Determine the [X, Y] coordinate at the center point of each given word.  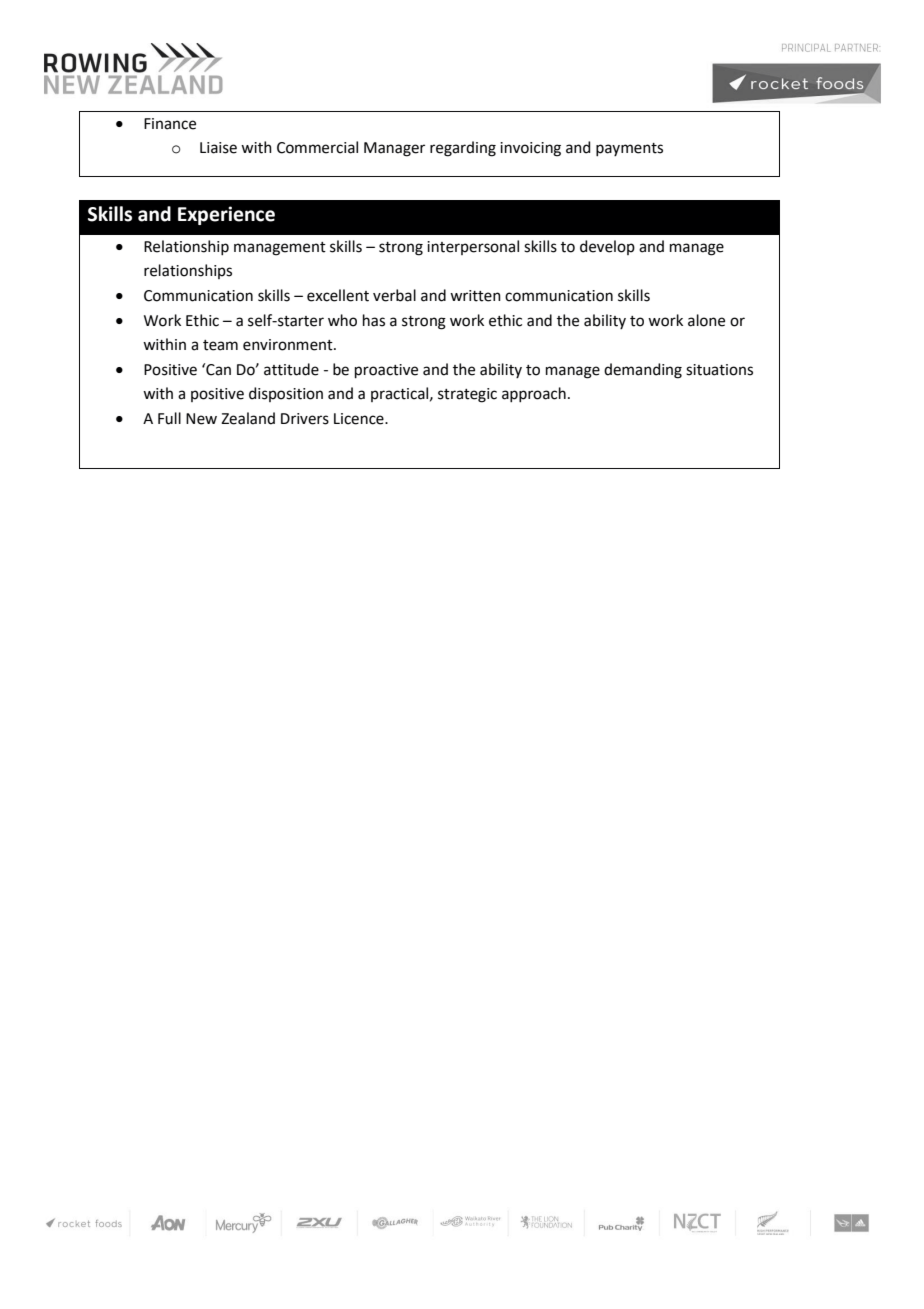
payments [629, 149]
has [374, 320]
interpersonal [473, 247]
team [220, 345]
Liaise [218, 148]
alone [706, 320]
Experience [226, 215]
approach [534, 394]
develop [607, 247]
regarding [463, 149]
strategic [467, 395]
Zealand [248, 418]
